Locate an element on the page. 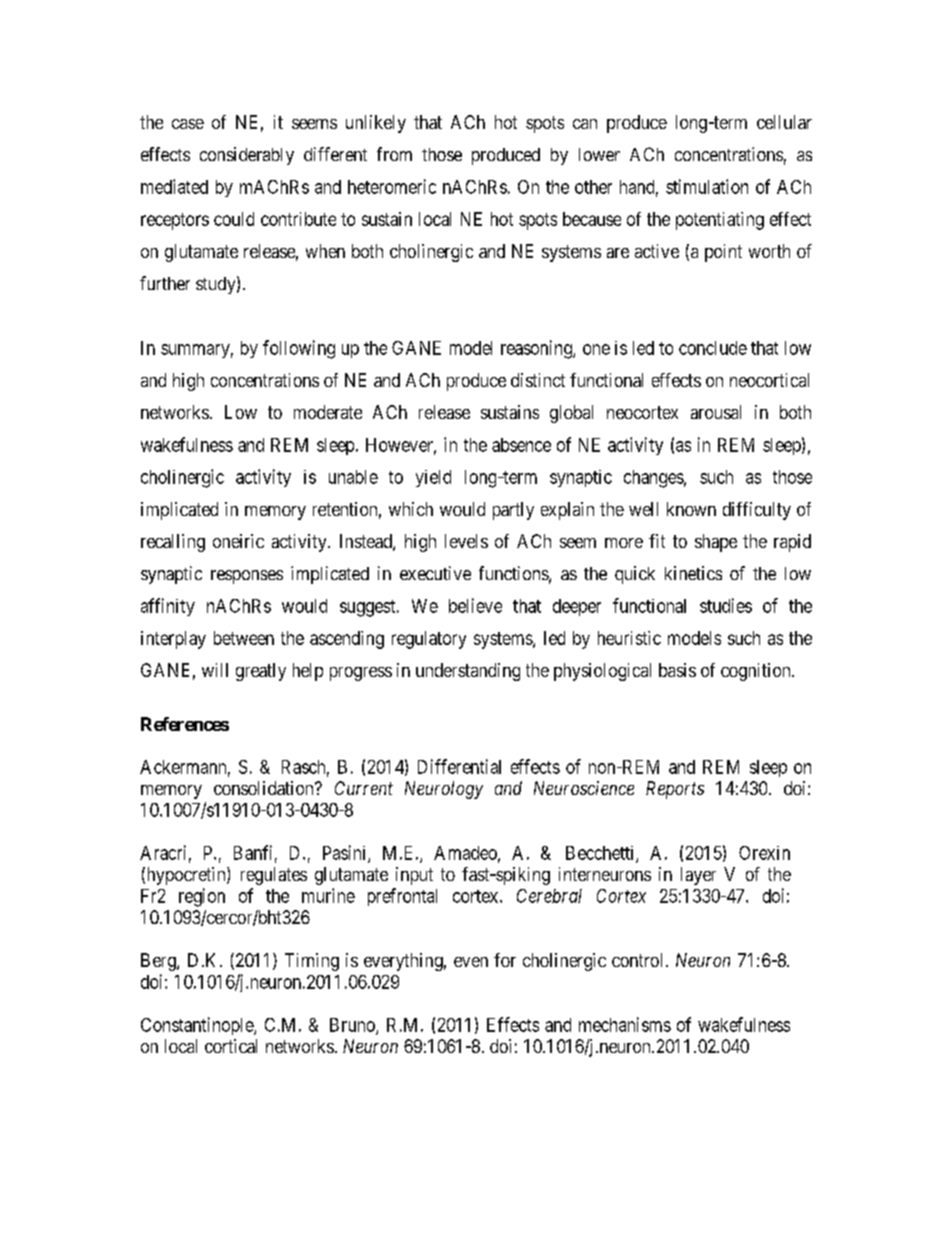 Image resolution: width=952 pixels, height=1233 pixels. cognition is located at coordinates (757, 672).
